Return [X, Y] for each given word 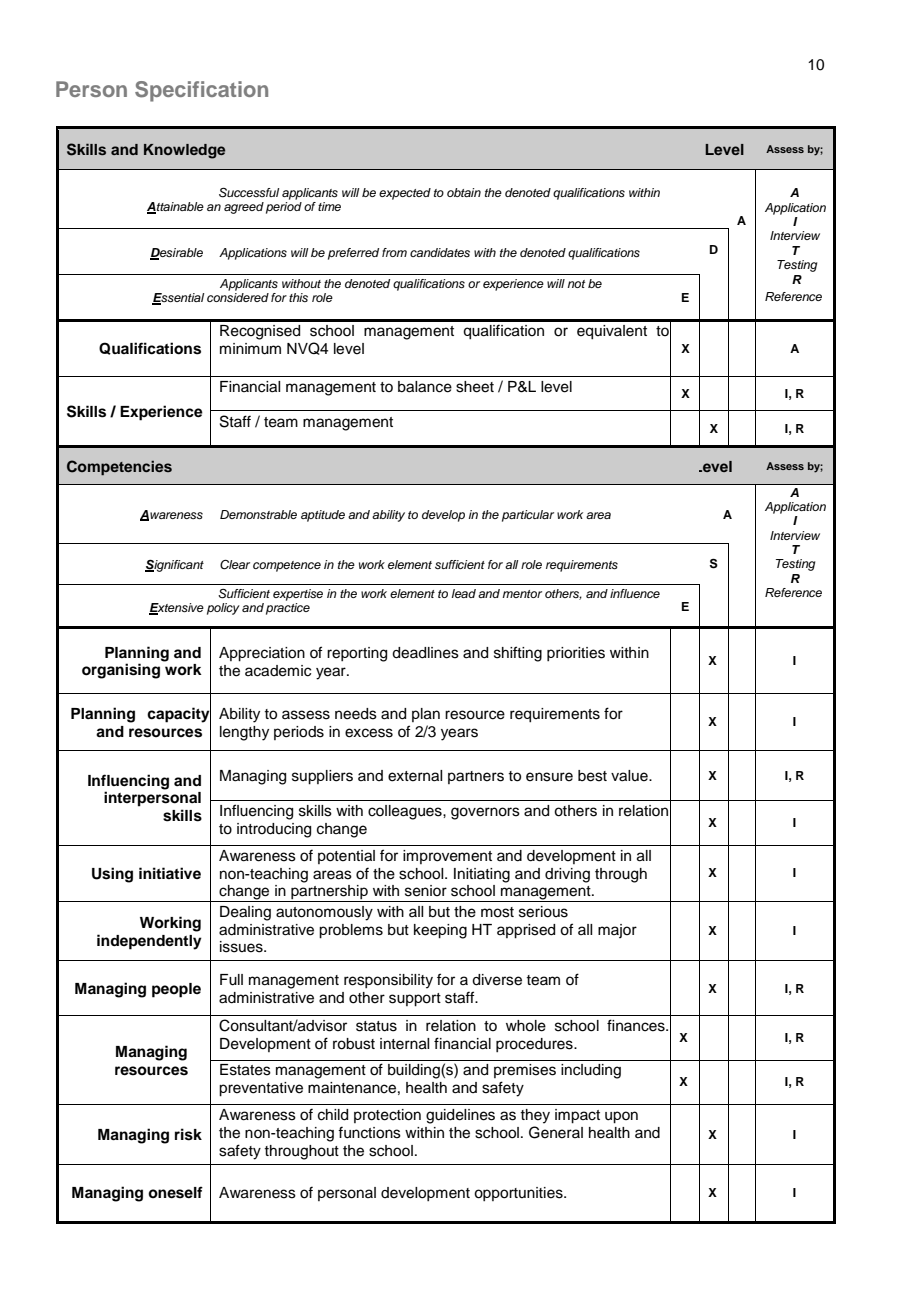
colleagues [406, 812]
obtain [464, 192]
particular [528, 516]
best [592, 776]
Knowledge [184, 151]
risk [188, 1134]
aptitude [323, 516]
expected [405, 194]
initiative [170, 873]
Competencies [119, 467]
